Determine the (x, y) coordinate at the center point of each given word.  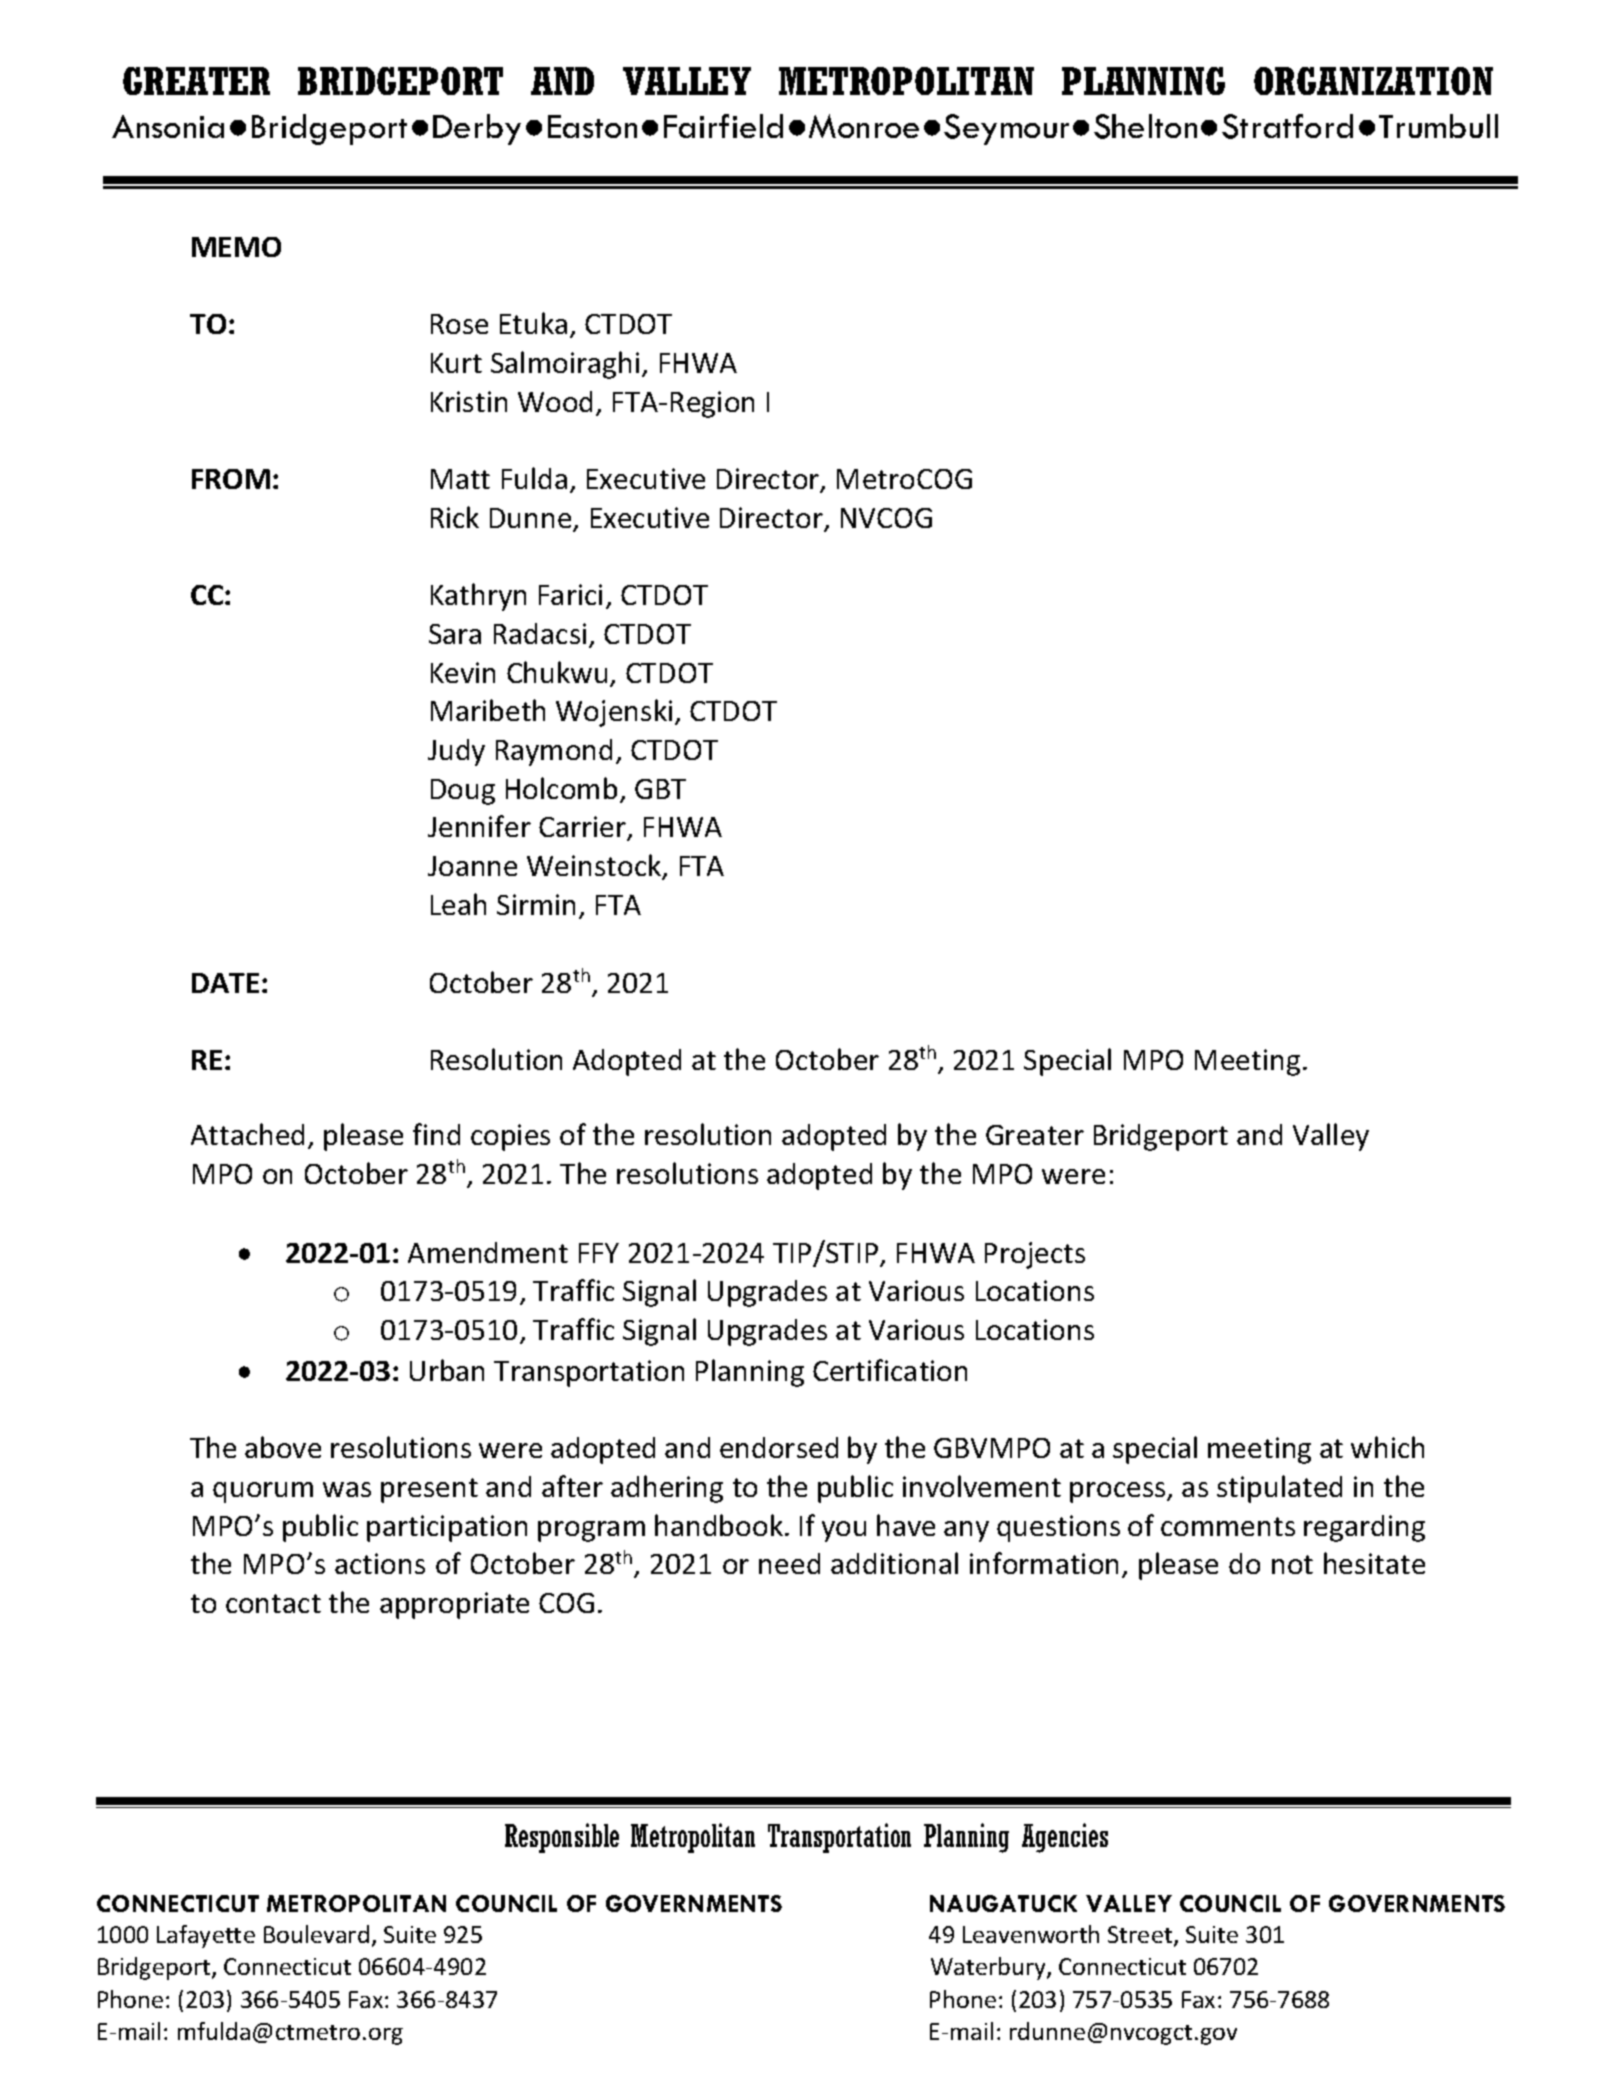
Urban (447, 1370)
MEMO (236, 247)
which (1387, 1447)
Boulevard (316, 1934)
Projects (1035, 1255)
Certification (890, 1370)
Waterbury (989, 1968)
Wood (555, 401)
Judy (456, 752)
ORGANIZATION (1373, 81)
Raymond (554, 752)
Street (1141, 1936)
